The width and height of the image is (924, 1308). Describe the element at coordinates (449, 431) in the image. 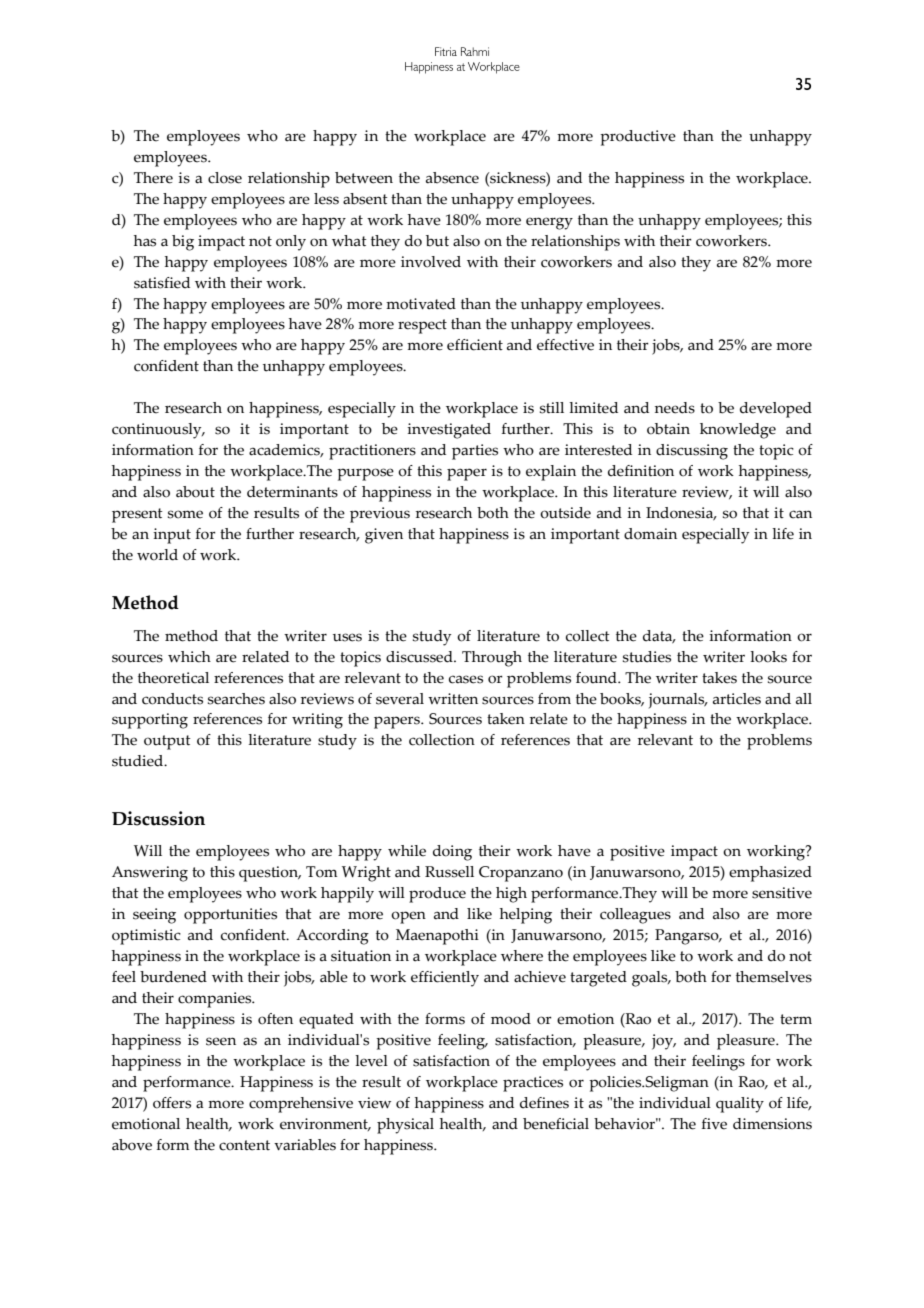

I see `investigated` at that location.
